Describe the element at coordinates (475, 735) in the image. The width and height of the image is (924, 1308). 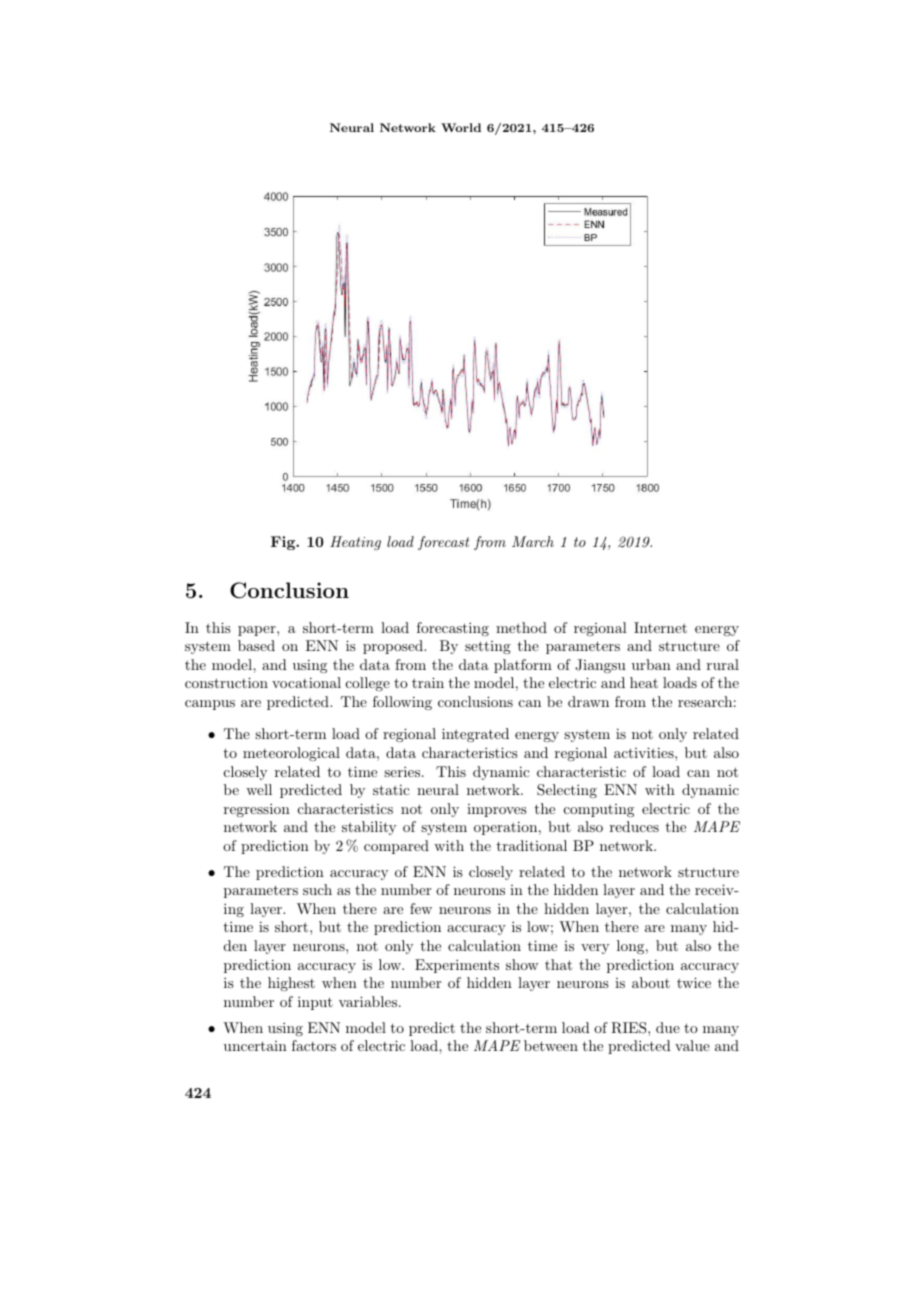
I see `integrated` at that location.
